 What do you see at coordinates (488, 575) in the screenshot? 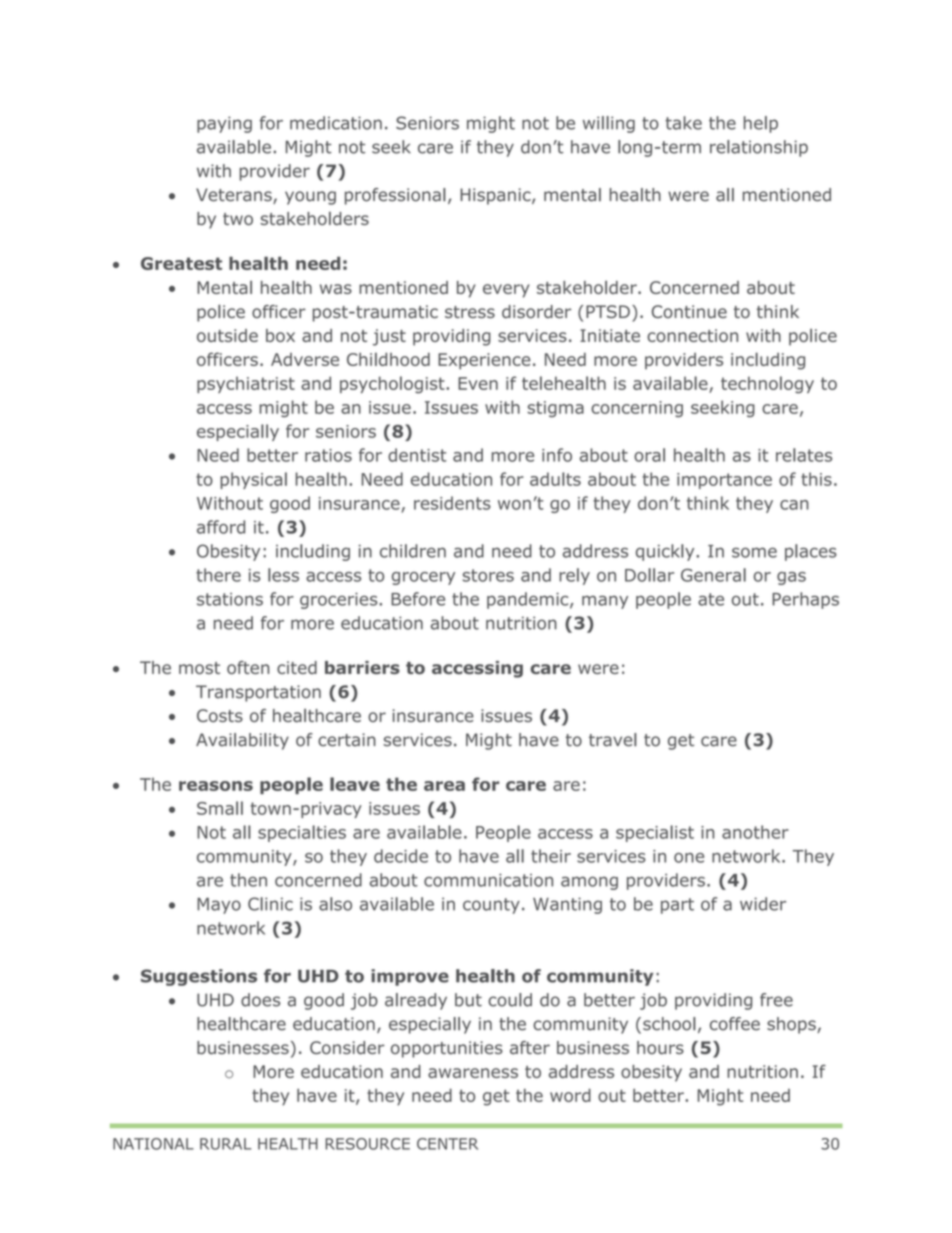
I see `stores` at bounding box center [488, 575].
